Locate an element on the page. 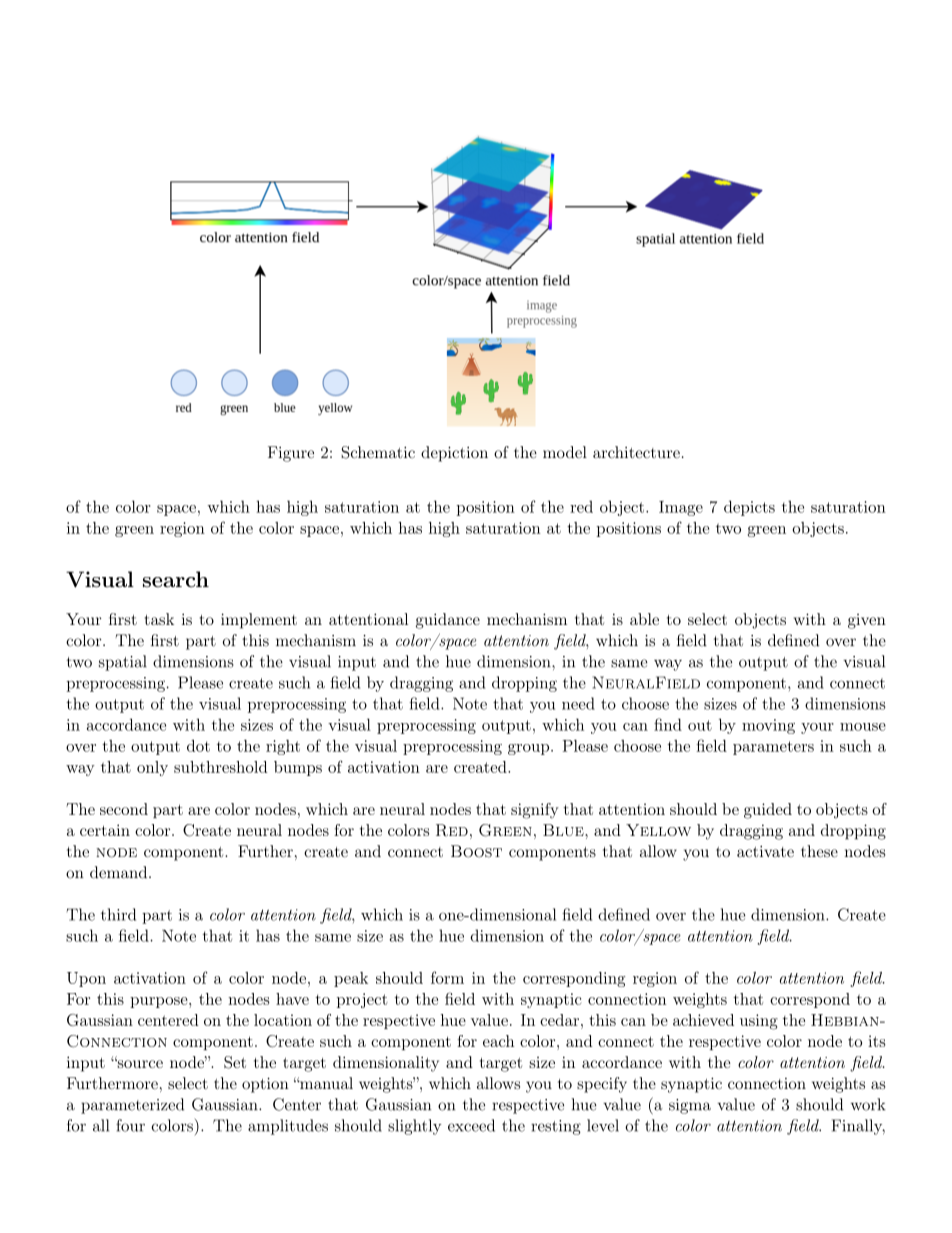 The height and width of the image is (1233, 952). depiction is located at coordinates (454, 454).
